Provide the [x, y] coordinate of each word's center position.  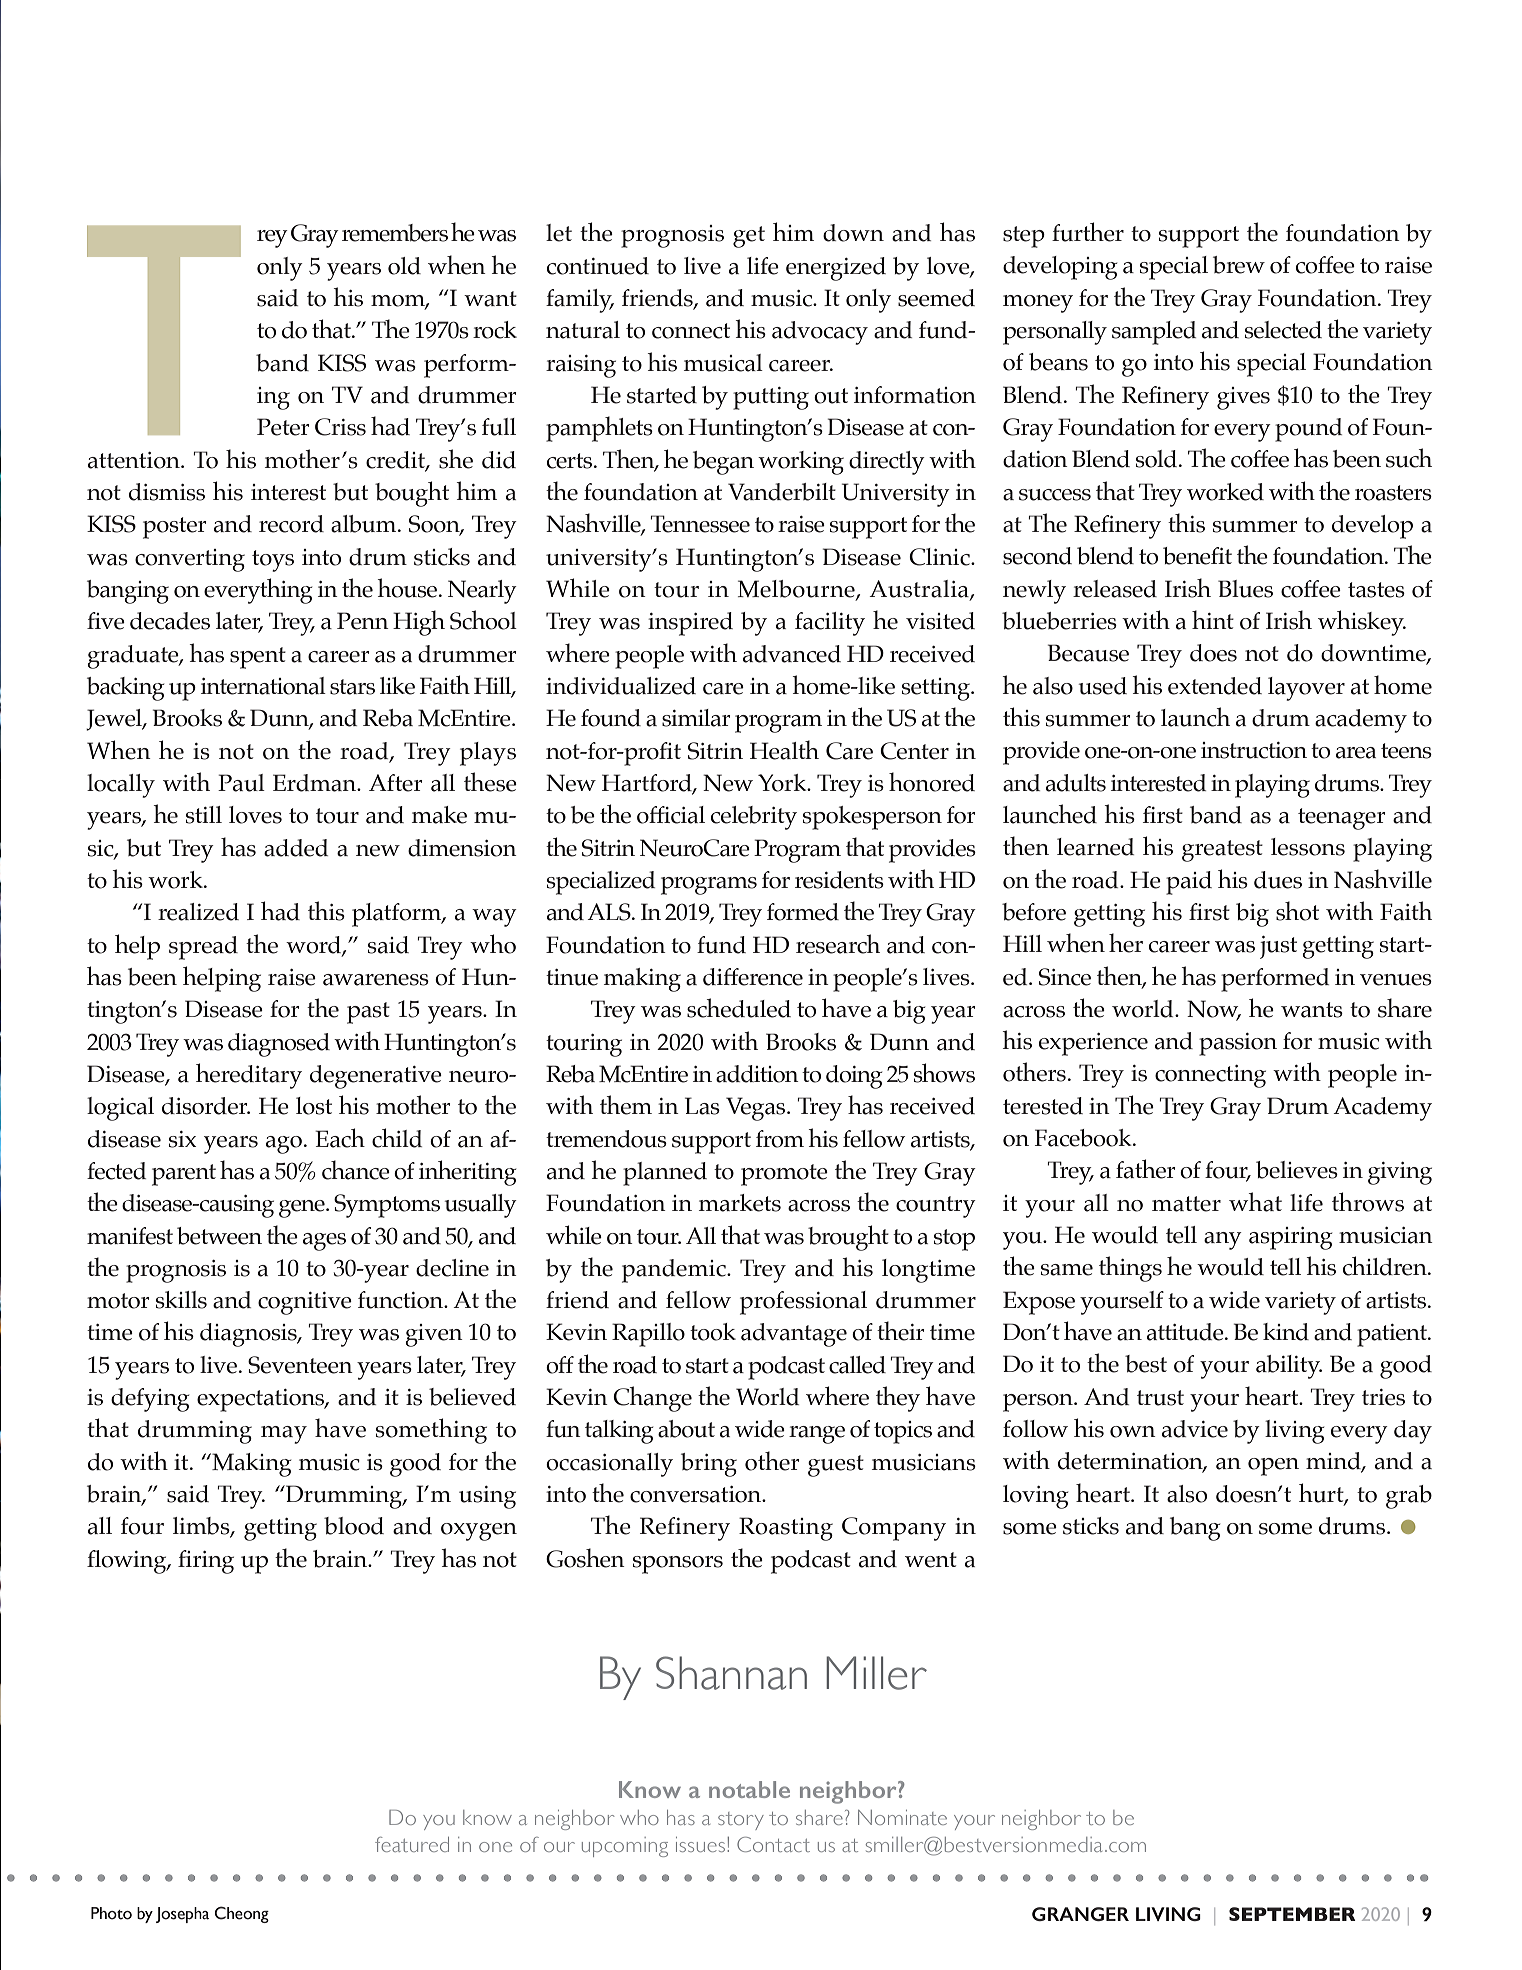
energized [836, 269]
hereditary [249, 1076]
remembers [395, 233]
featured [412, 1844]
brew [1239, 265]
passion [1238, 1044]
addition [757, 1074]
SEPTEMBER [1292, 1914]
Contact [773, 1844]
